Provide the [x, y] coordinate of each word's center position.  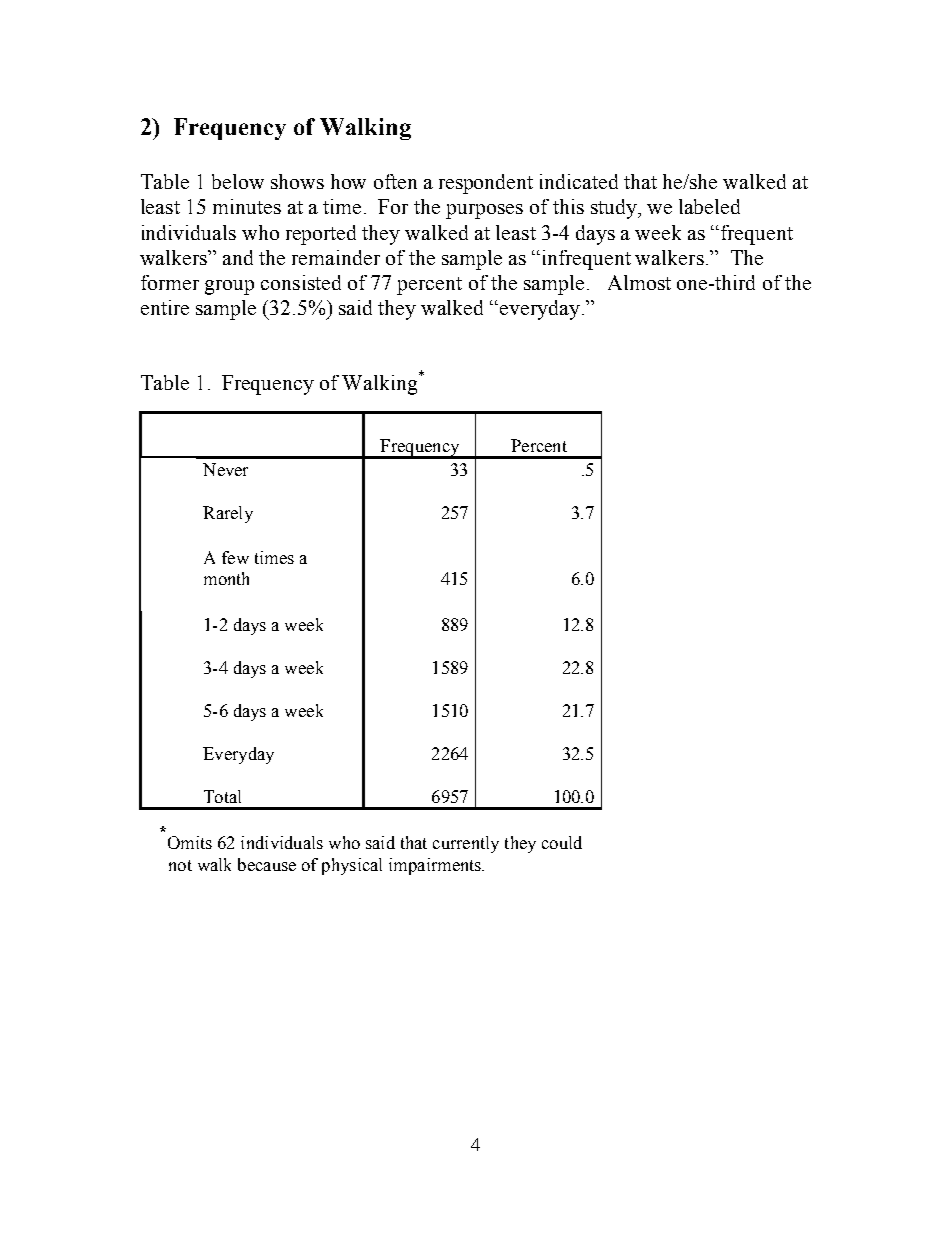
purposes [484, 211]
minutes [247, 206]
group [229, 287]
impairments [436, 866]
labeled [709, 206]
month [226, 578]
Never [225, 469]
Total [222, 796]
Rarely [228, 514]
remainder [336, 257]
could [562, 842]
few [235, 557]
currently [466, 844]
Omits [190, 842]
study [615, 209]
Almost [639, 282]
